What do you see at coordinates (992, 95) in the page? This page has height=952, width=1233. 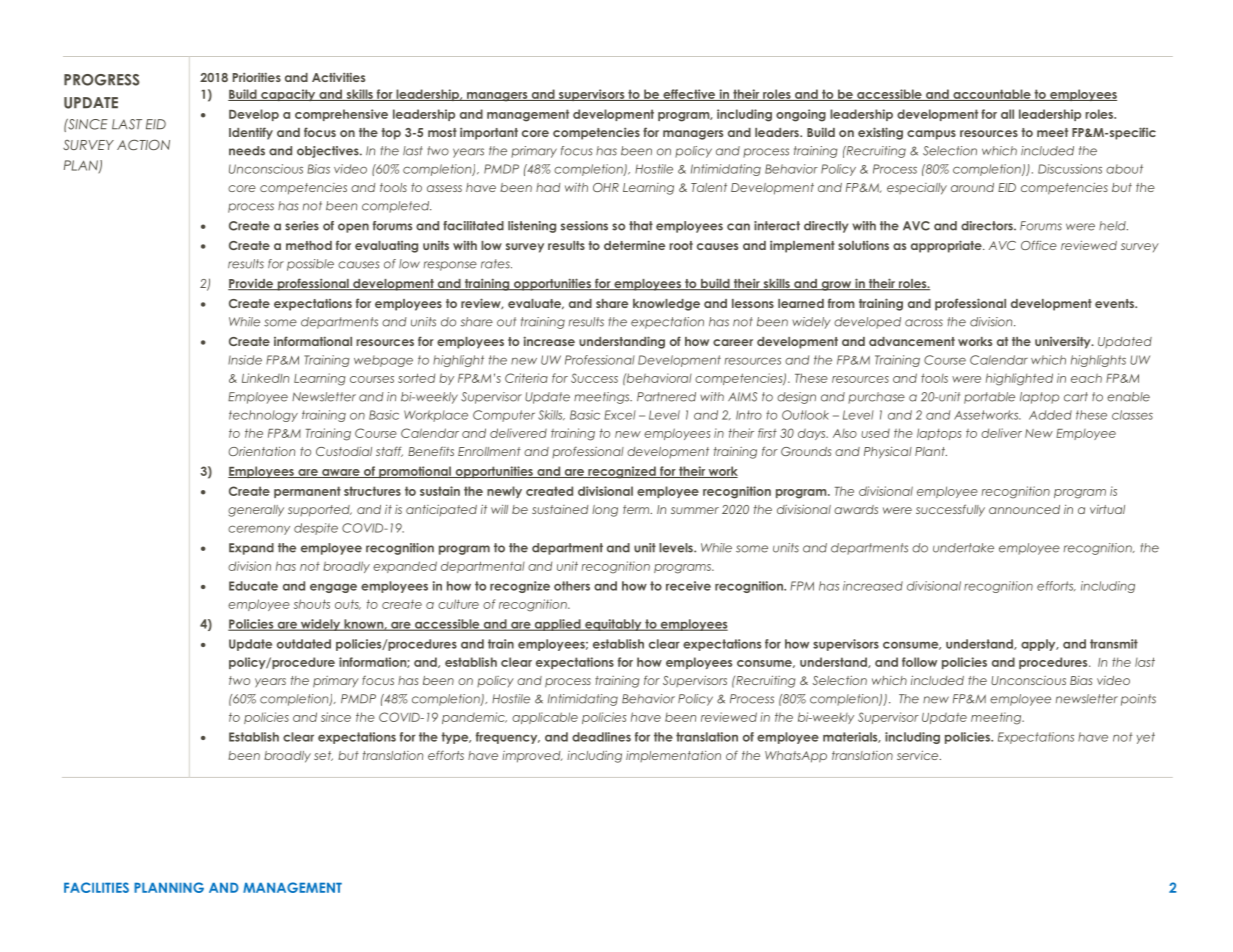 I see `accountable` at bounding box center [992, 95].
